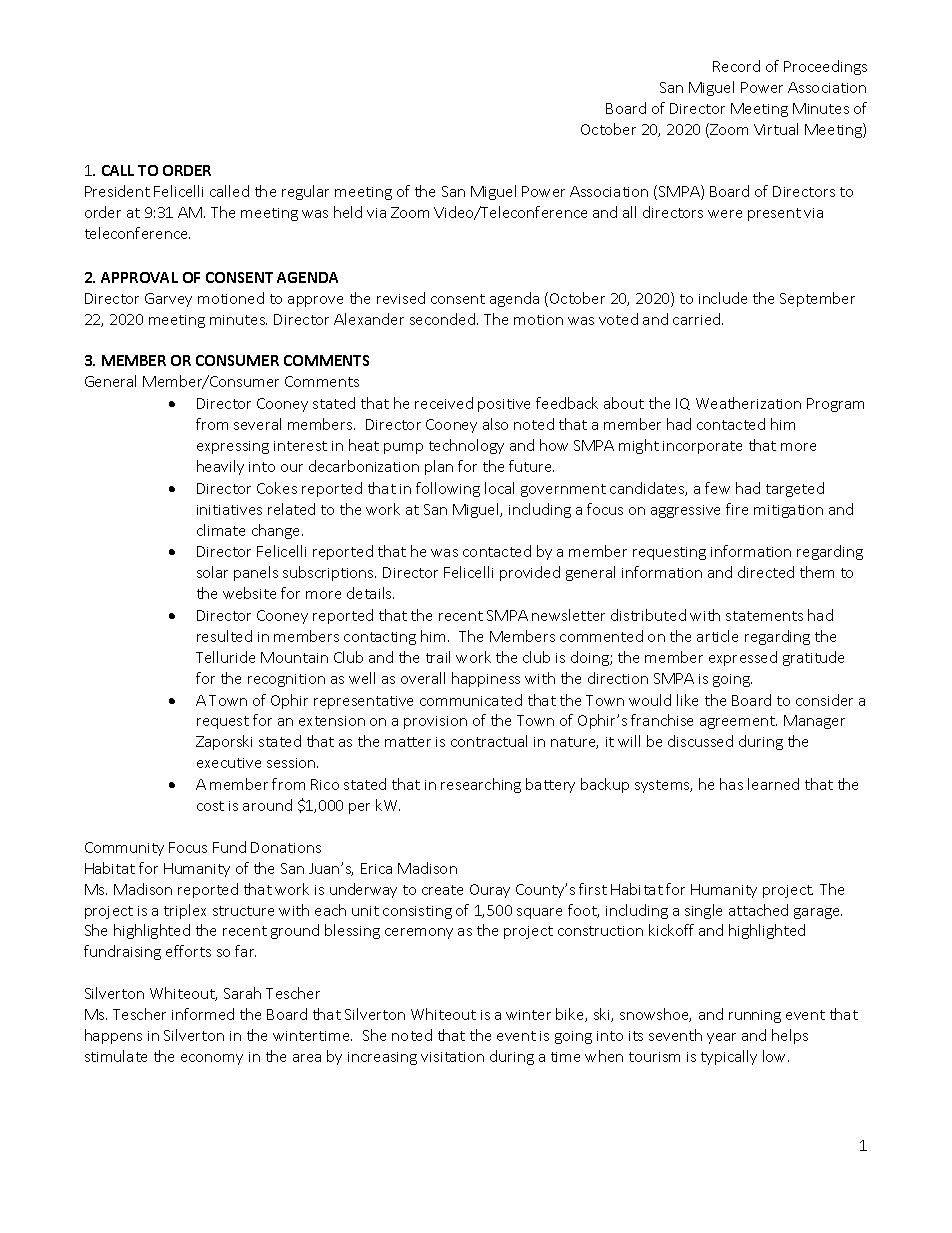 Image resolution: width=952 pixels, height=1233 pixels. What do you see at coordinates (736, 66) in the screenshot?
I see `Record` at bounding box center [736, 66].
